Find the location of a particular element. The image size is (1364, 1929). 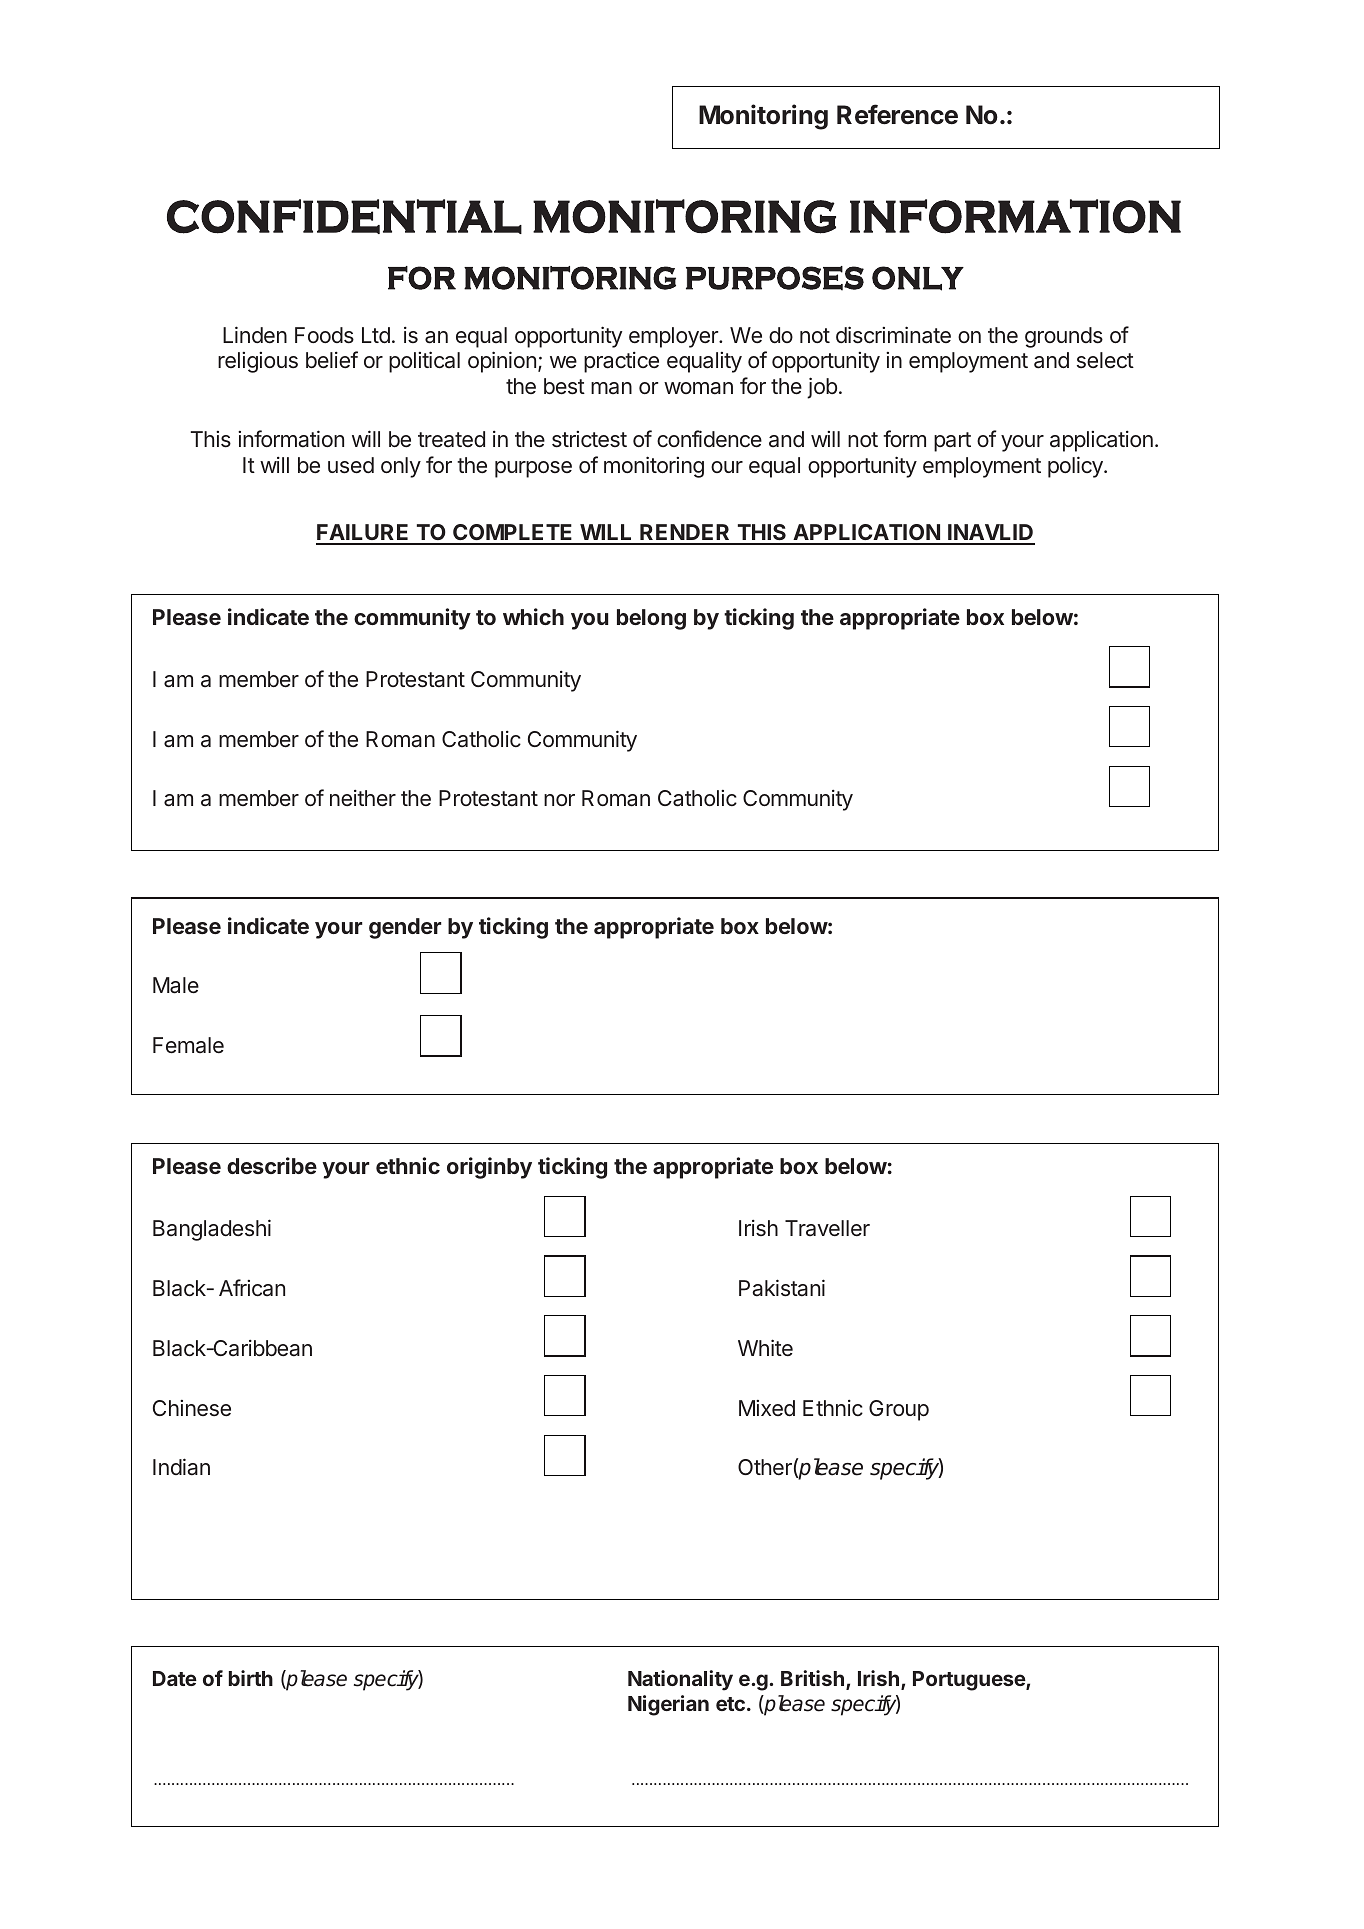

describe is located at coordinates (272, 1165).
